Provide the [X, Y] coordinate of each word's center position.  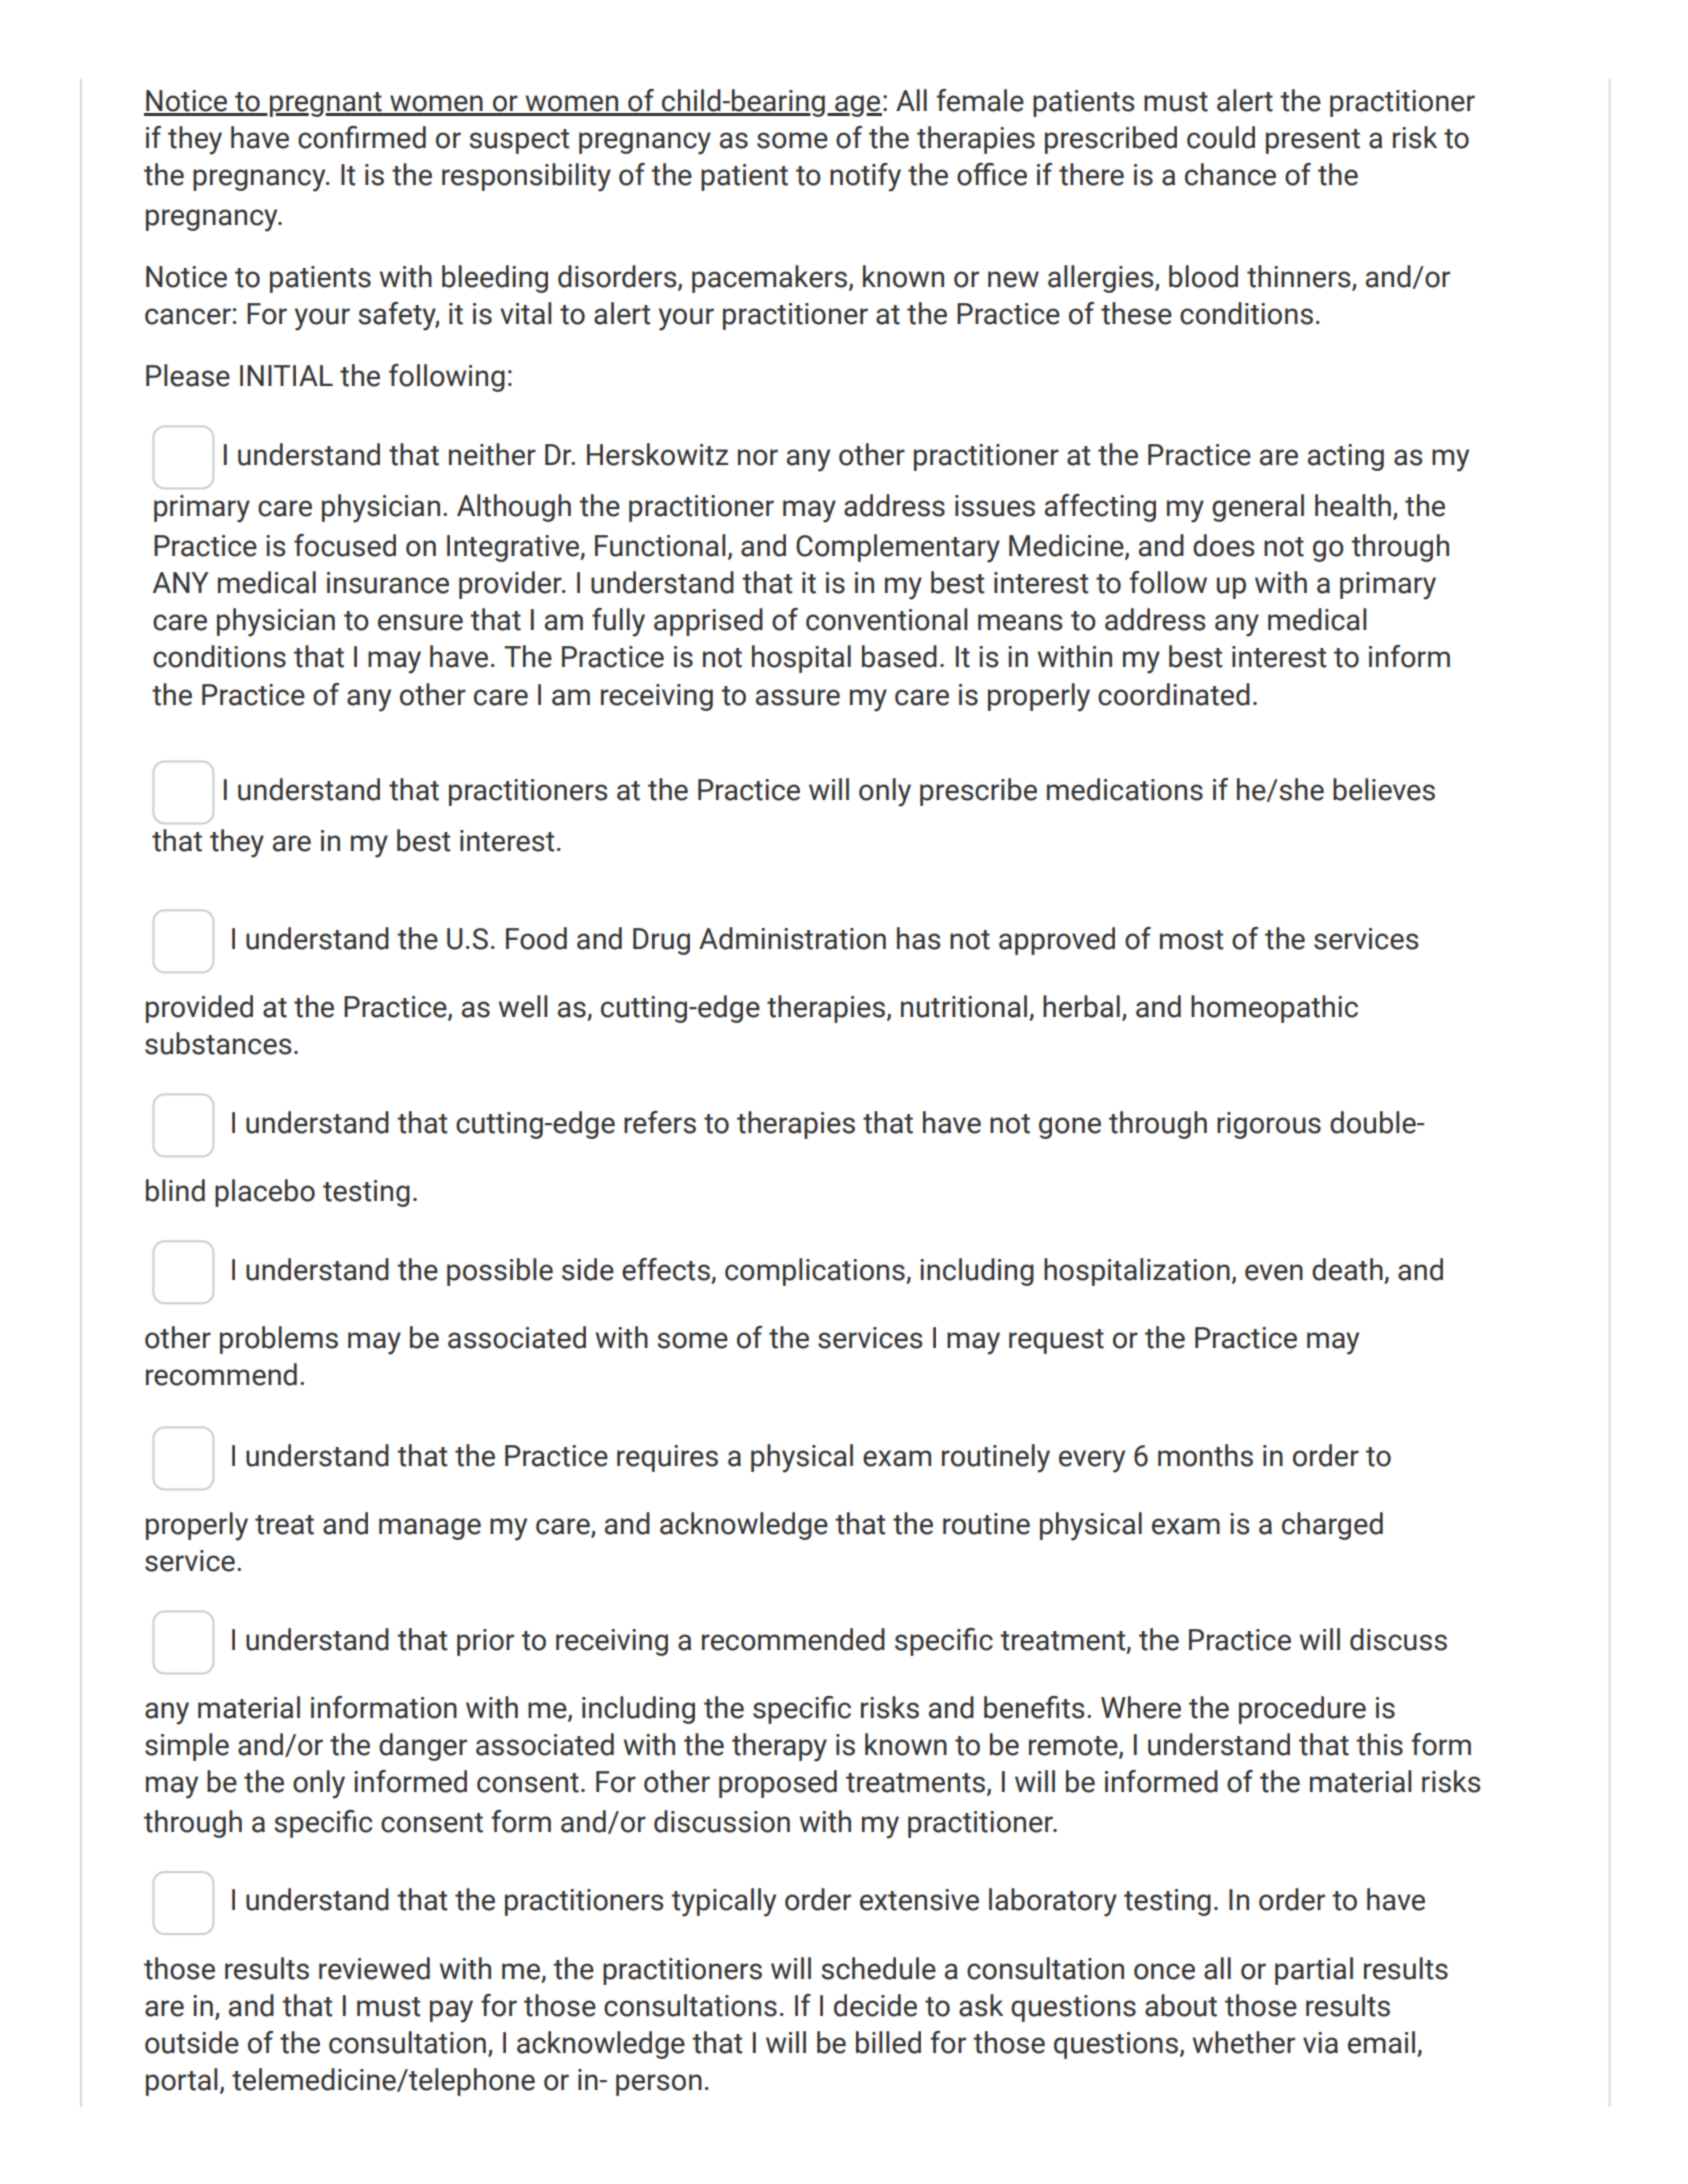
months [1205, 1455]
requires [667, 1458]
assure [798, 697]
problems [279, 1340]
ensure [420, 622]
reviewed [374, 1968]
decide [875, 2005]
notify [865, 177]
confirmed [362, 137]
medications [1125, 789]
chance [1230, 174]
